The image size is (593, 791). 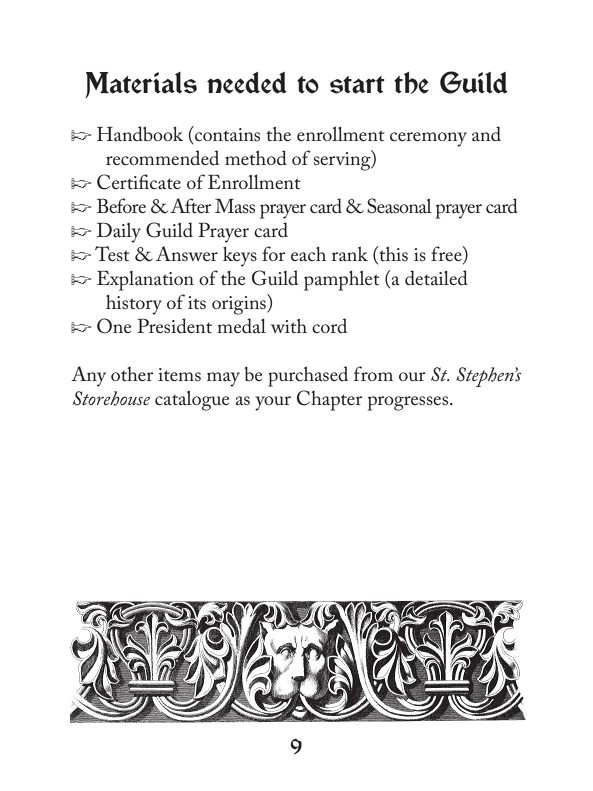 I want to click on progresses, so click(x=409, y=403).
